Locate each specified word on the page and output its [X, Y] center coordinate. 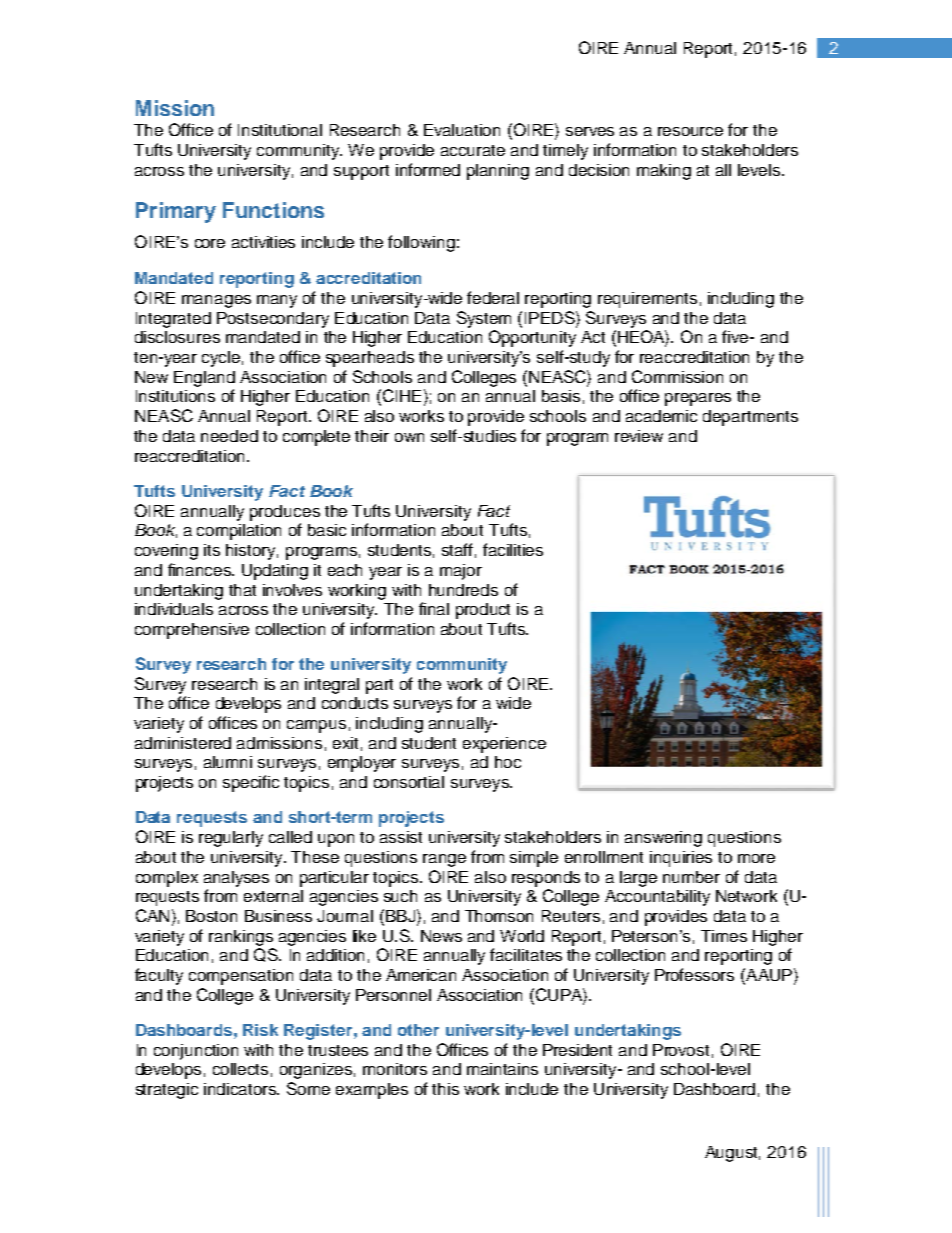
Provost [681, 1050]
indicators [241, 1089]
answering [663, 839]
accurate [473, 150]
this [445, 1089]
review [639, 436]
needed [229, 436]
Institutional [280, 130]
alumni [228, 762]
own [409, 437]
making [664, 172]
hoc [508, 762]
